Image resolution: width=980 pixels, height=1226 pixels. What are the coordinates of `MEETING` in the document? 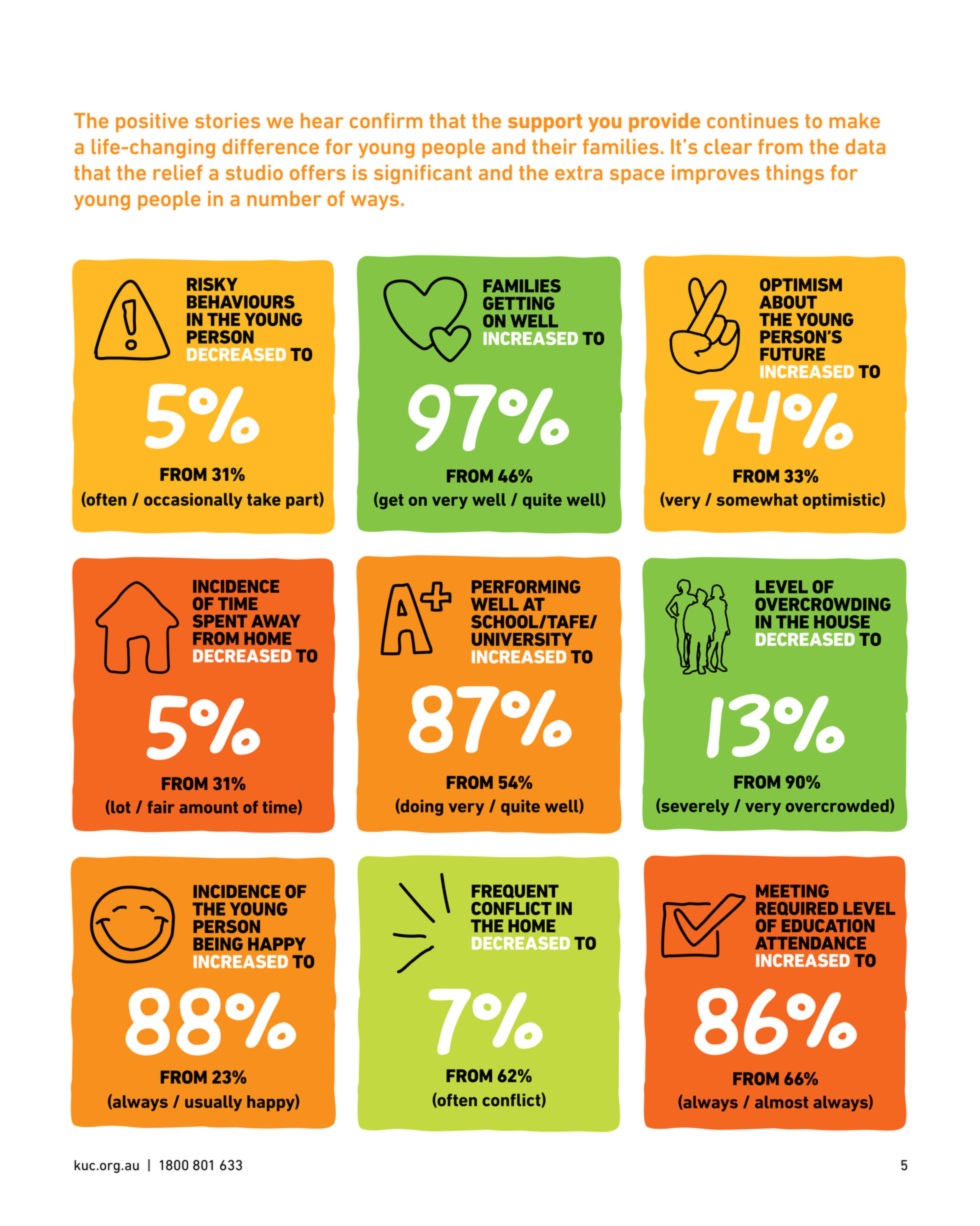 It's located at (792, 891).
